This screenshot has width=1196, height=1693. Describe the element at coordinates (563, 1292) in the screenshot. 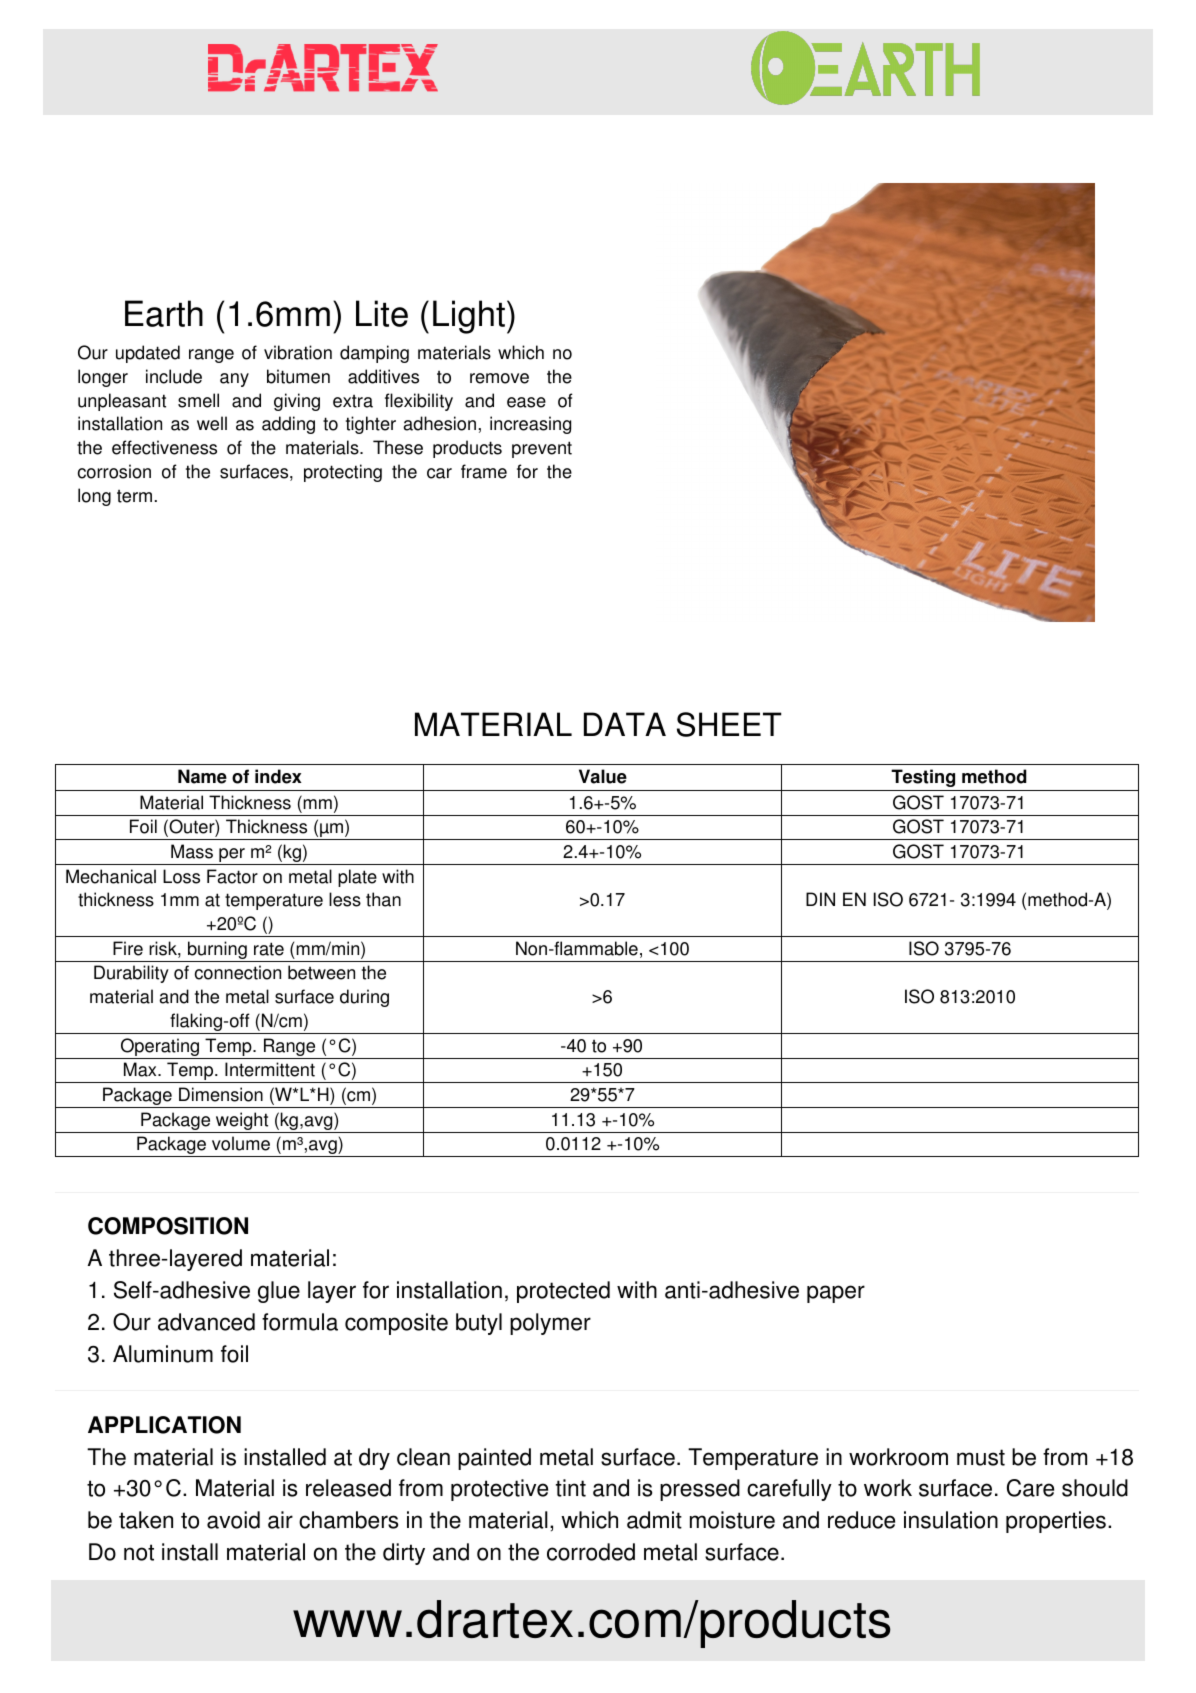

I see `protected` at that location.
